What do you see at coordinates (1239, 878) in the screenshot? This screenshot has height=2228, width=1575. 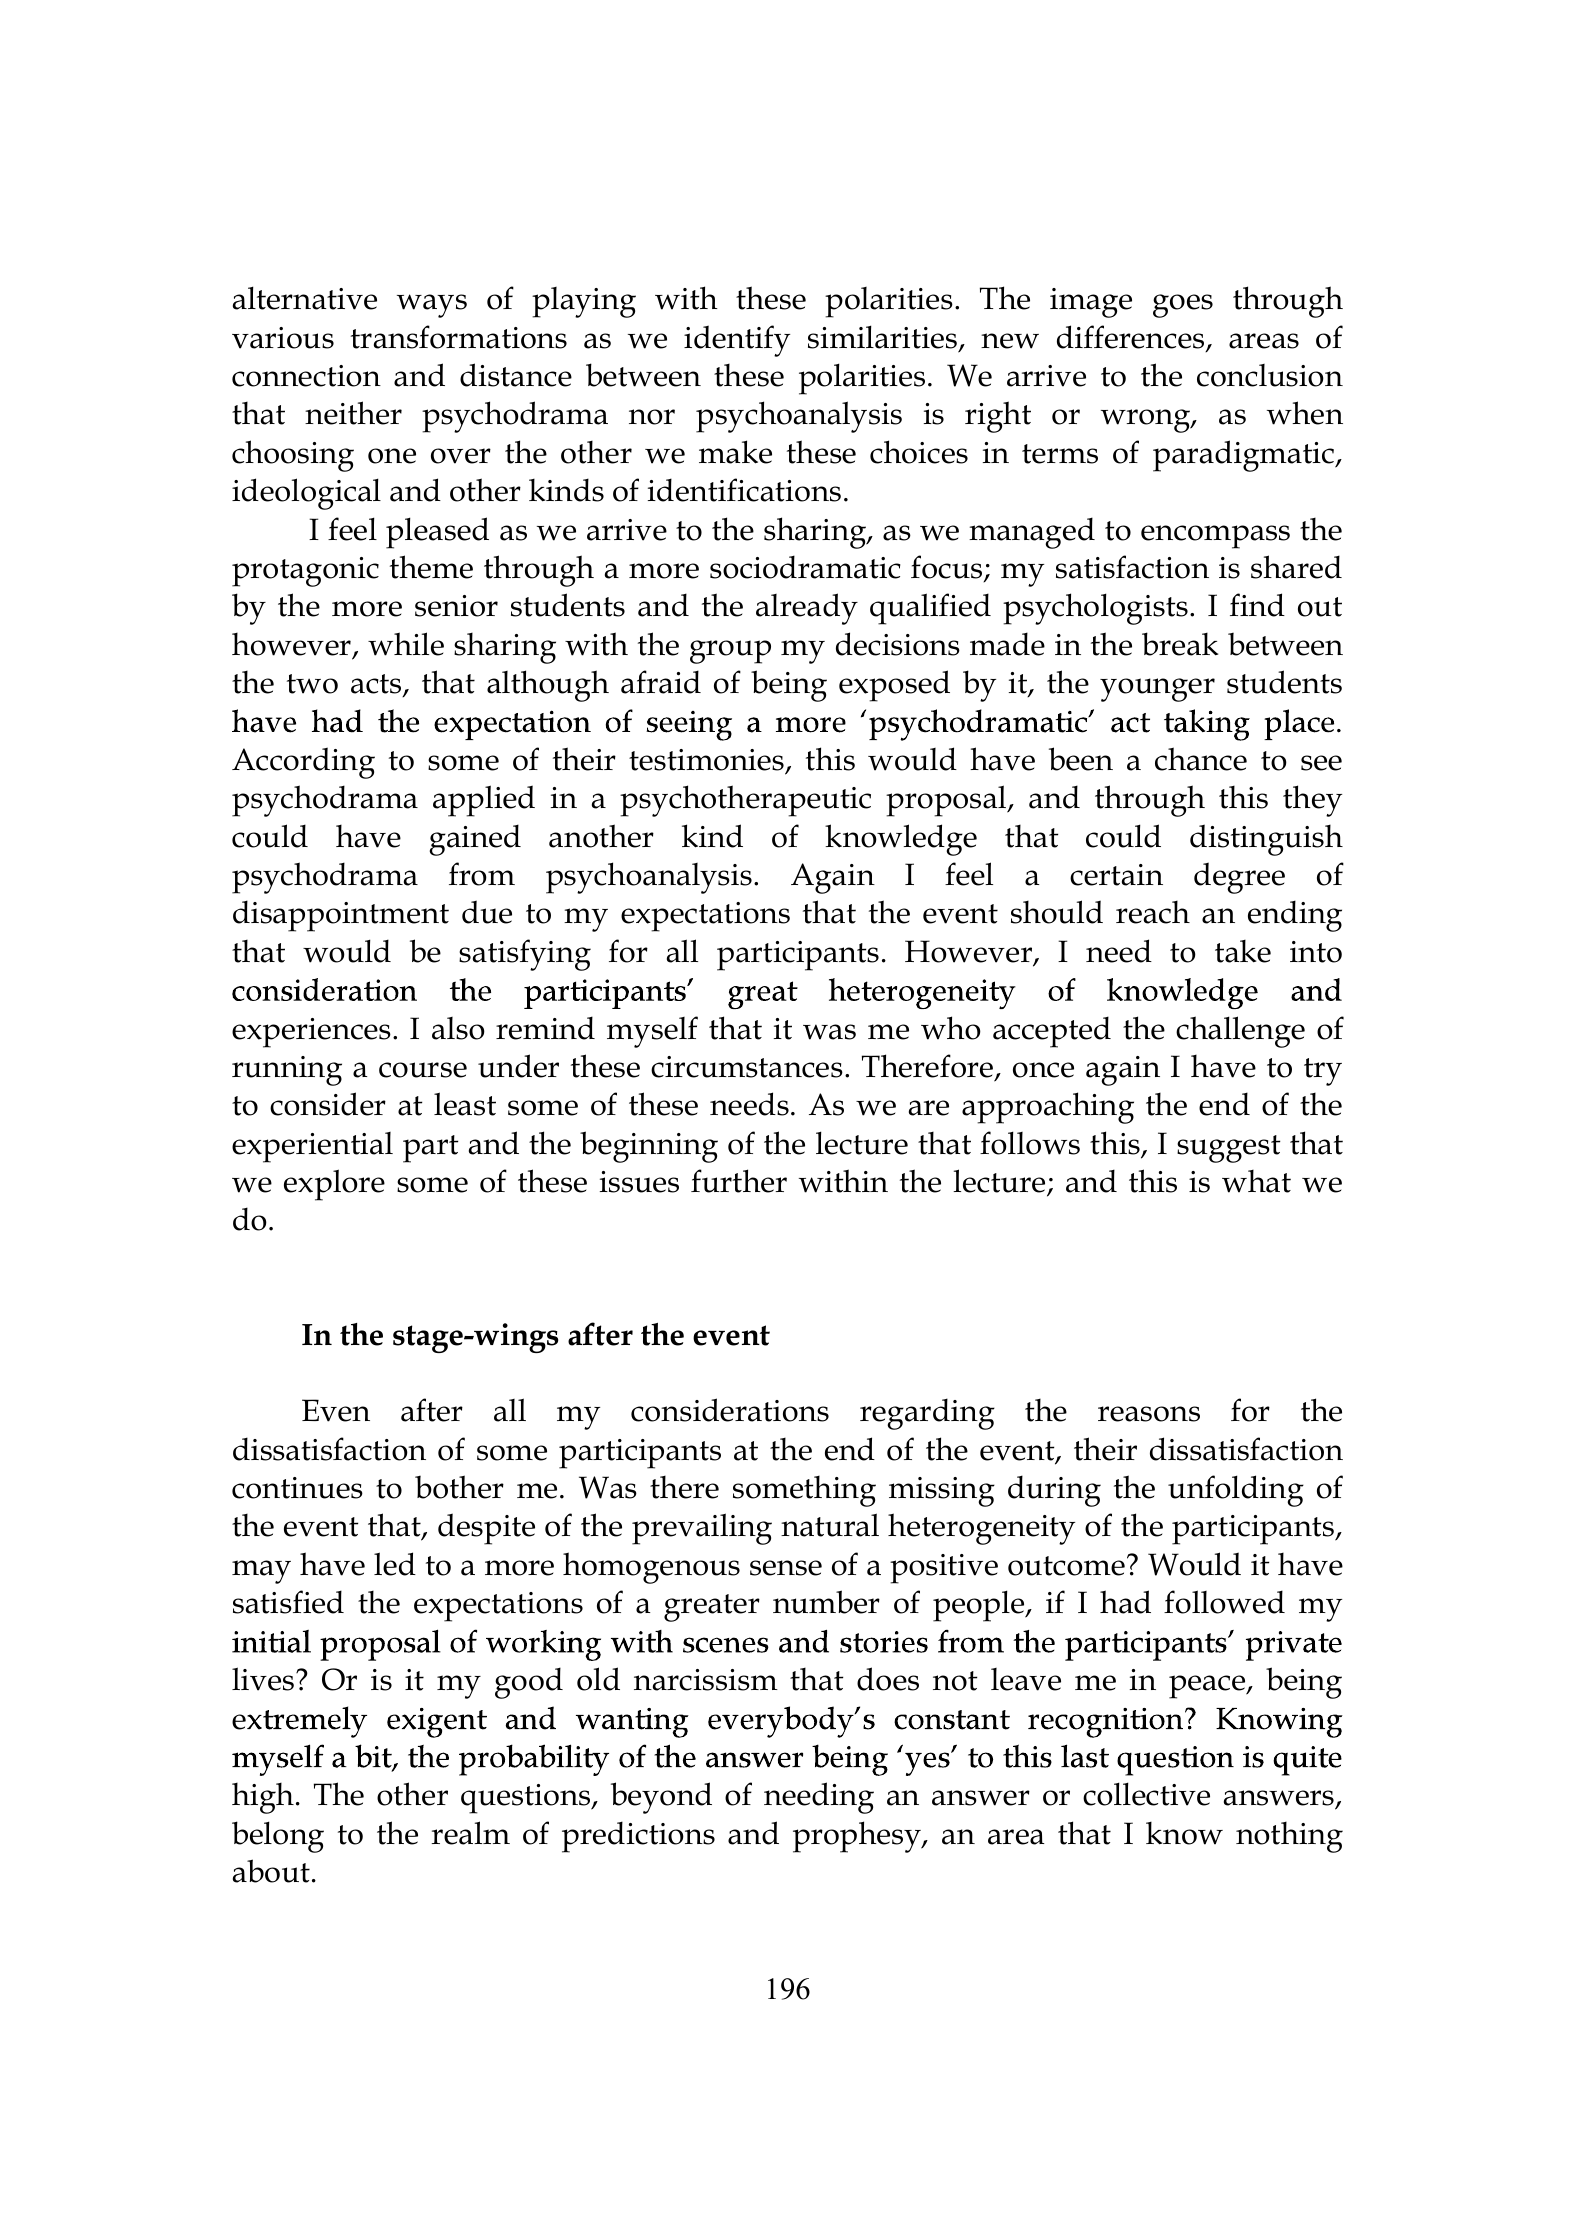 I see `degree` at bounding box center [1239, 878].
